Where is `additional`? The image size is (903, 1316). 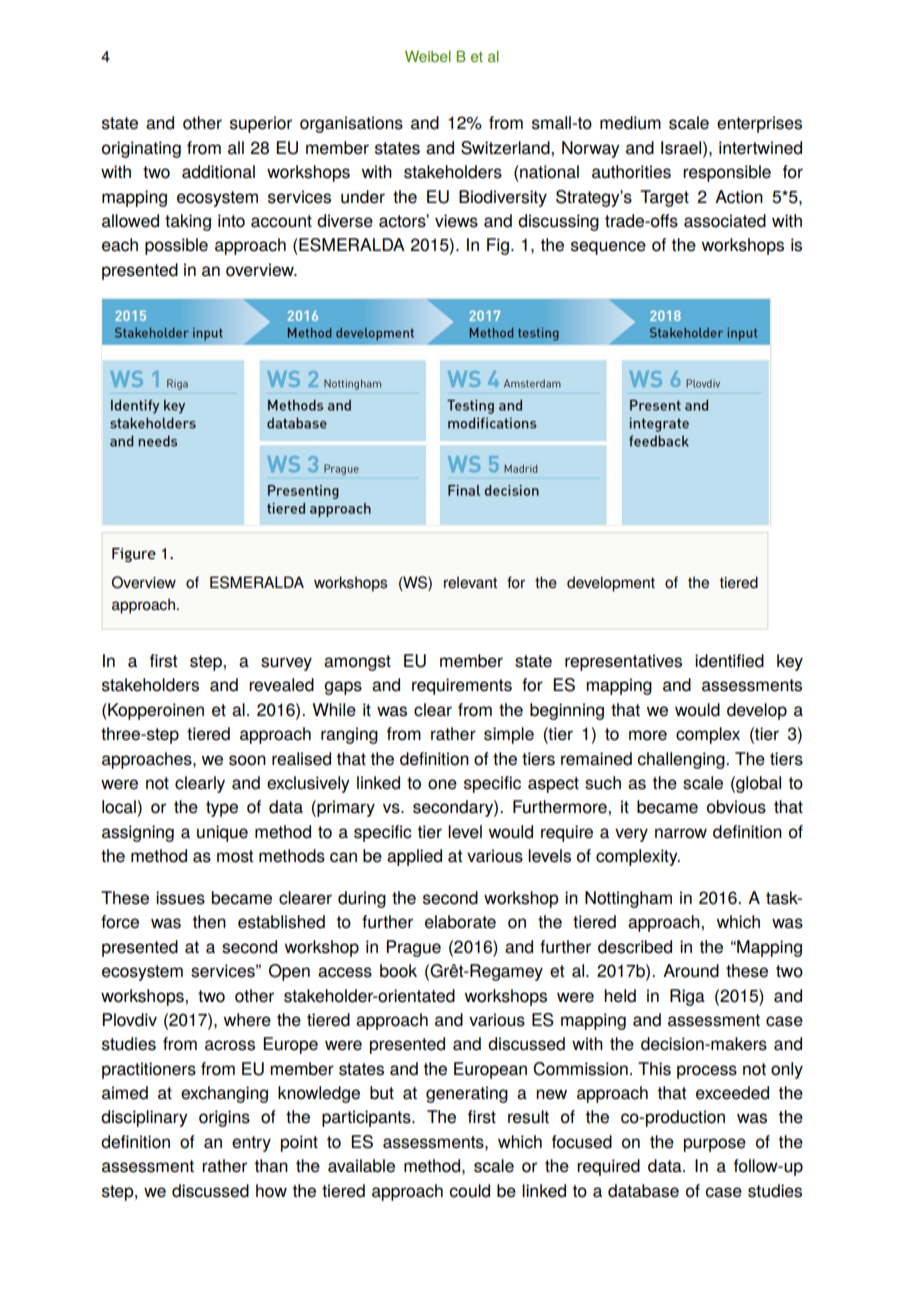 additional is located at coordinates (218, 172).
